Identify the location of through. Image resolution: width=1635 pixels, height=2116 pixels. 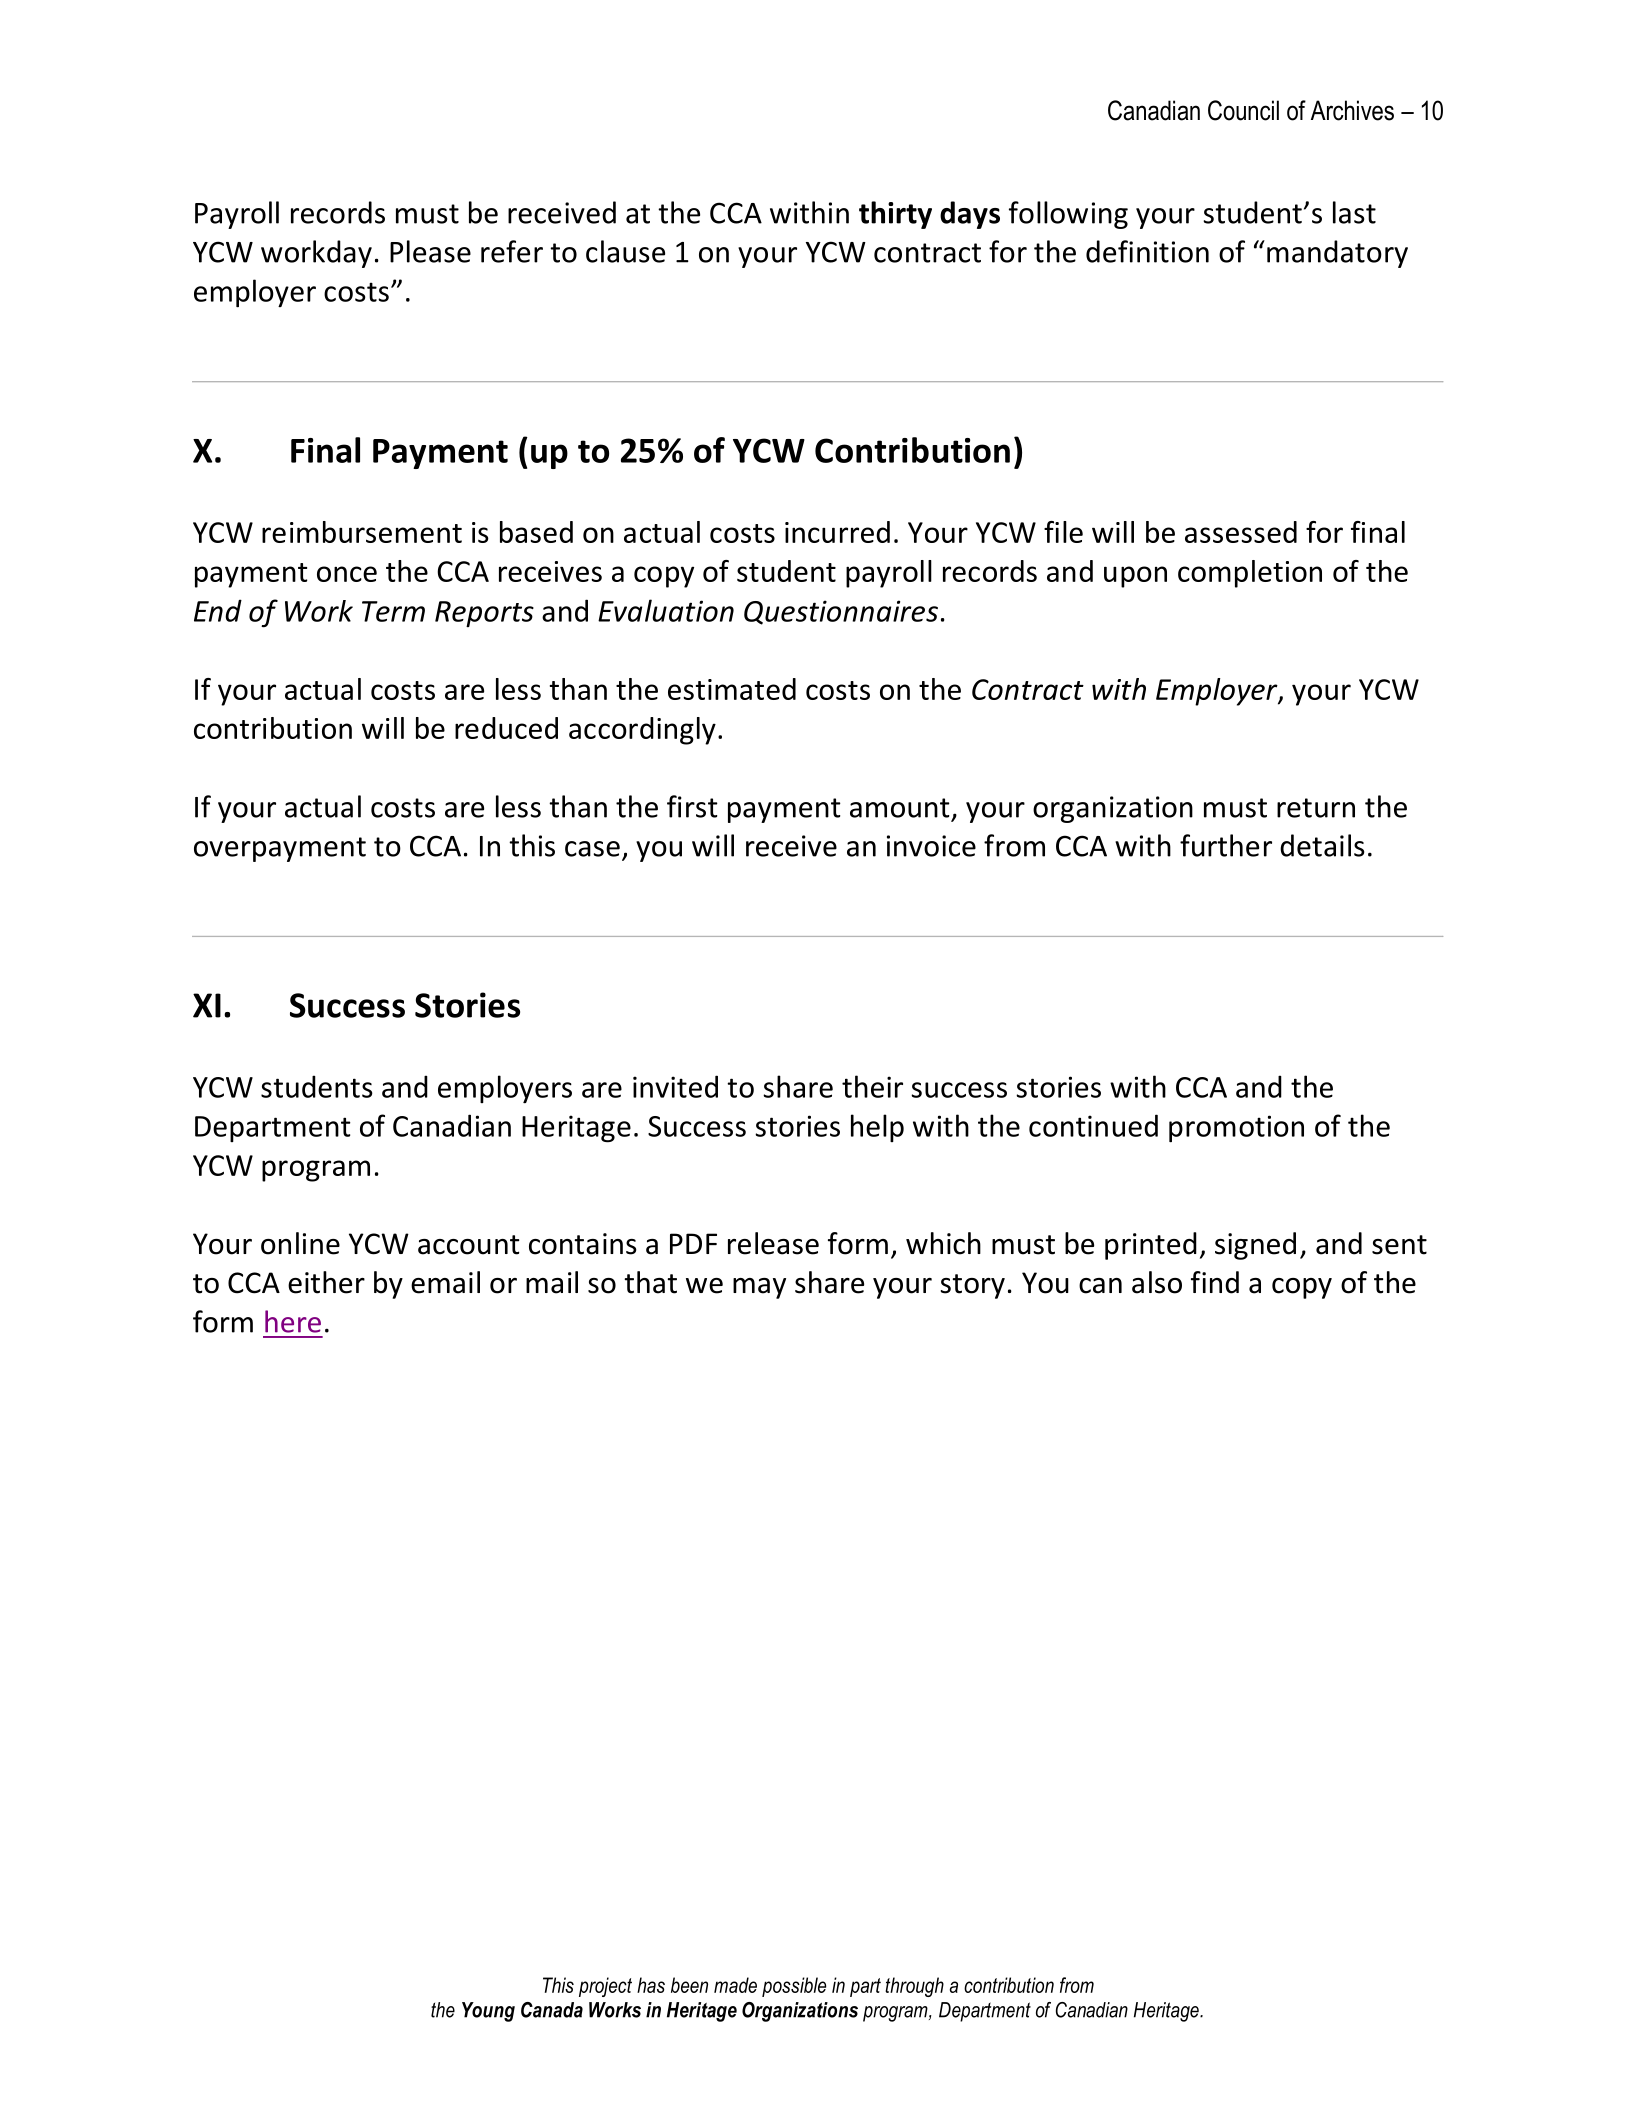
(914, 1987).
